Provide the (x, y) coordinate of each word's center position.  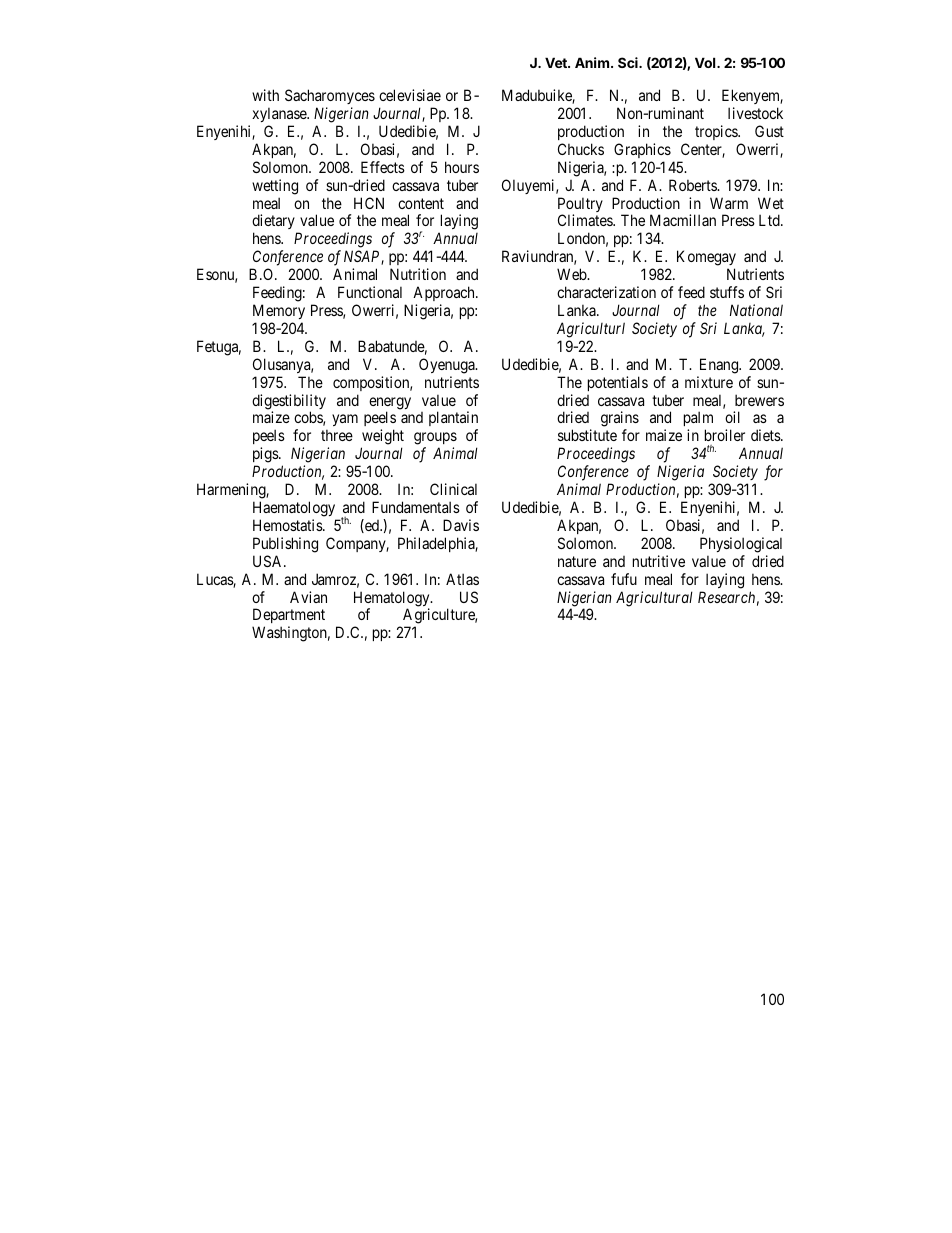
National (756, 310)
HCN (369, 203)
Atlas (462, 579)
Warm (729, 203)
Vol (706, 62)
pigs (266, 456)
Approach (445, 295)
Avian (308, 597)
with (265, 95)
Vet (557, 62)
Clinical (453, 489)
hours (462, 167)
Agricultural (654, 599)
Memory (279, 311)
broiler (725, 435)
